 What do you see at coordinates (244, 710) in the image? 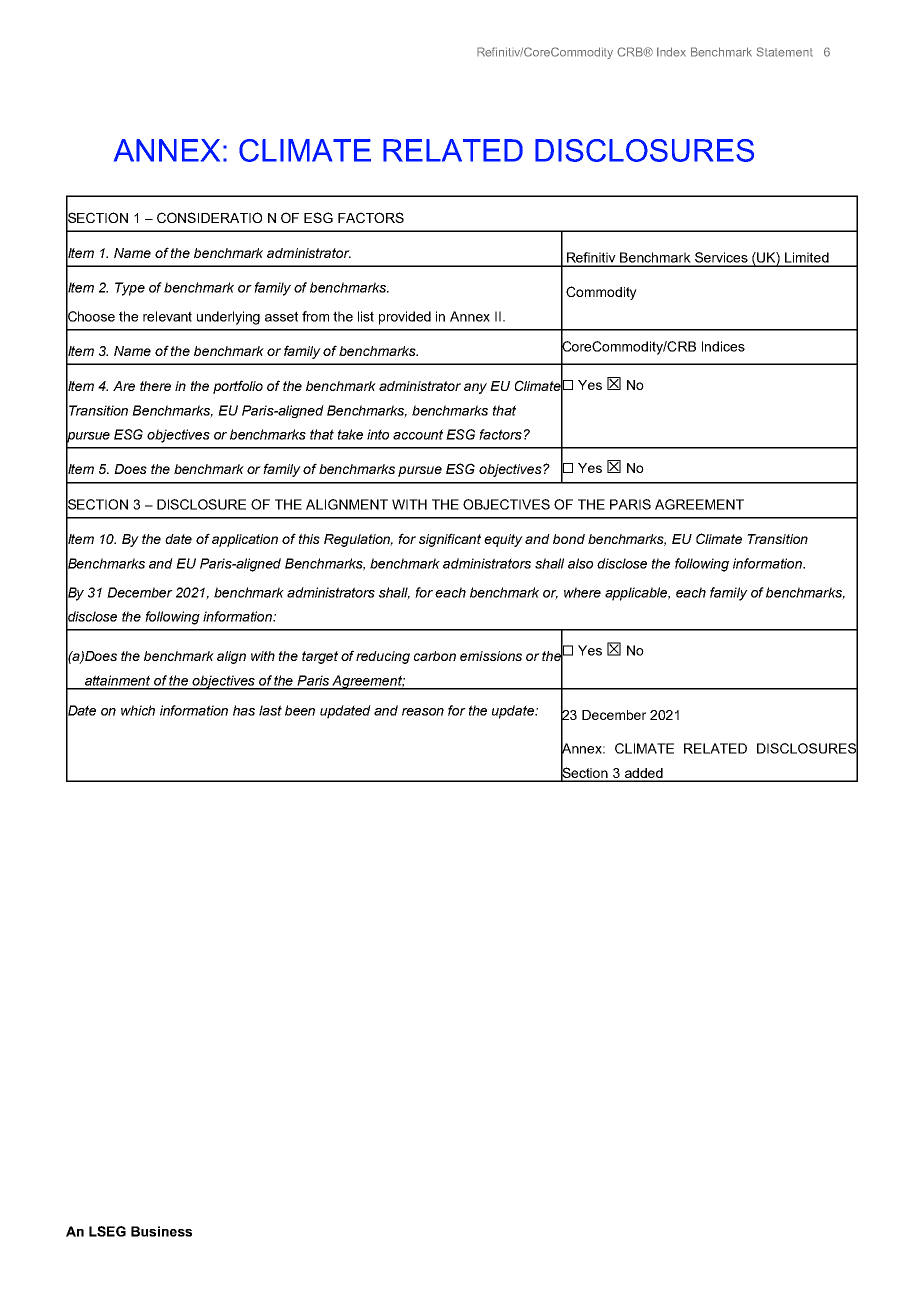
I see `has` at bounding box center [244, 710].
